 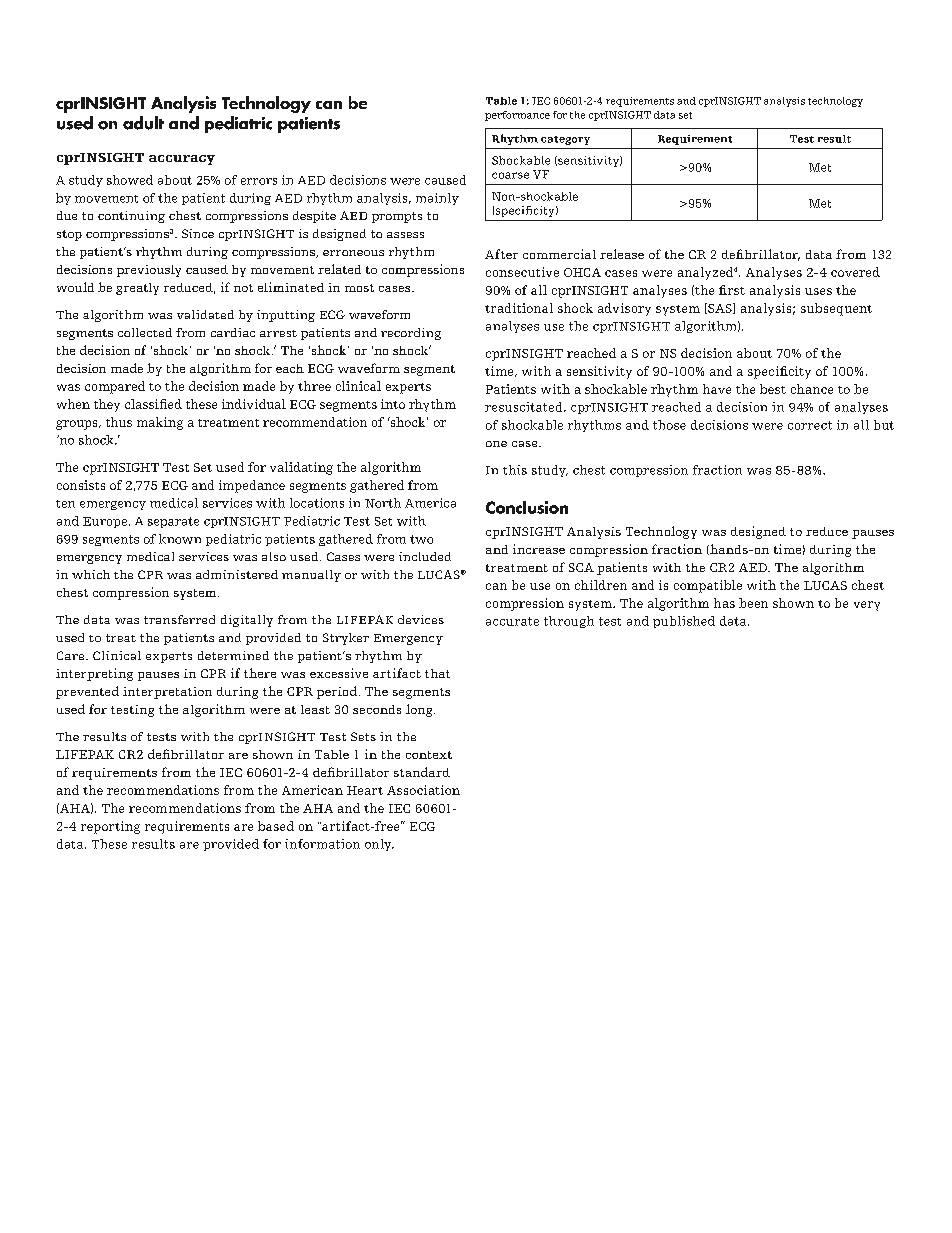 I want to click on correct, so click(x=810, y=425).
